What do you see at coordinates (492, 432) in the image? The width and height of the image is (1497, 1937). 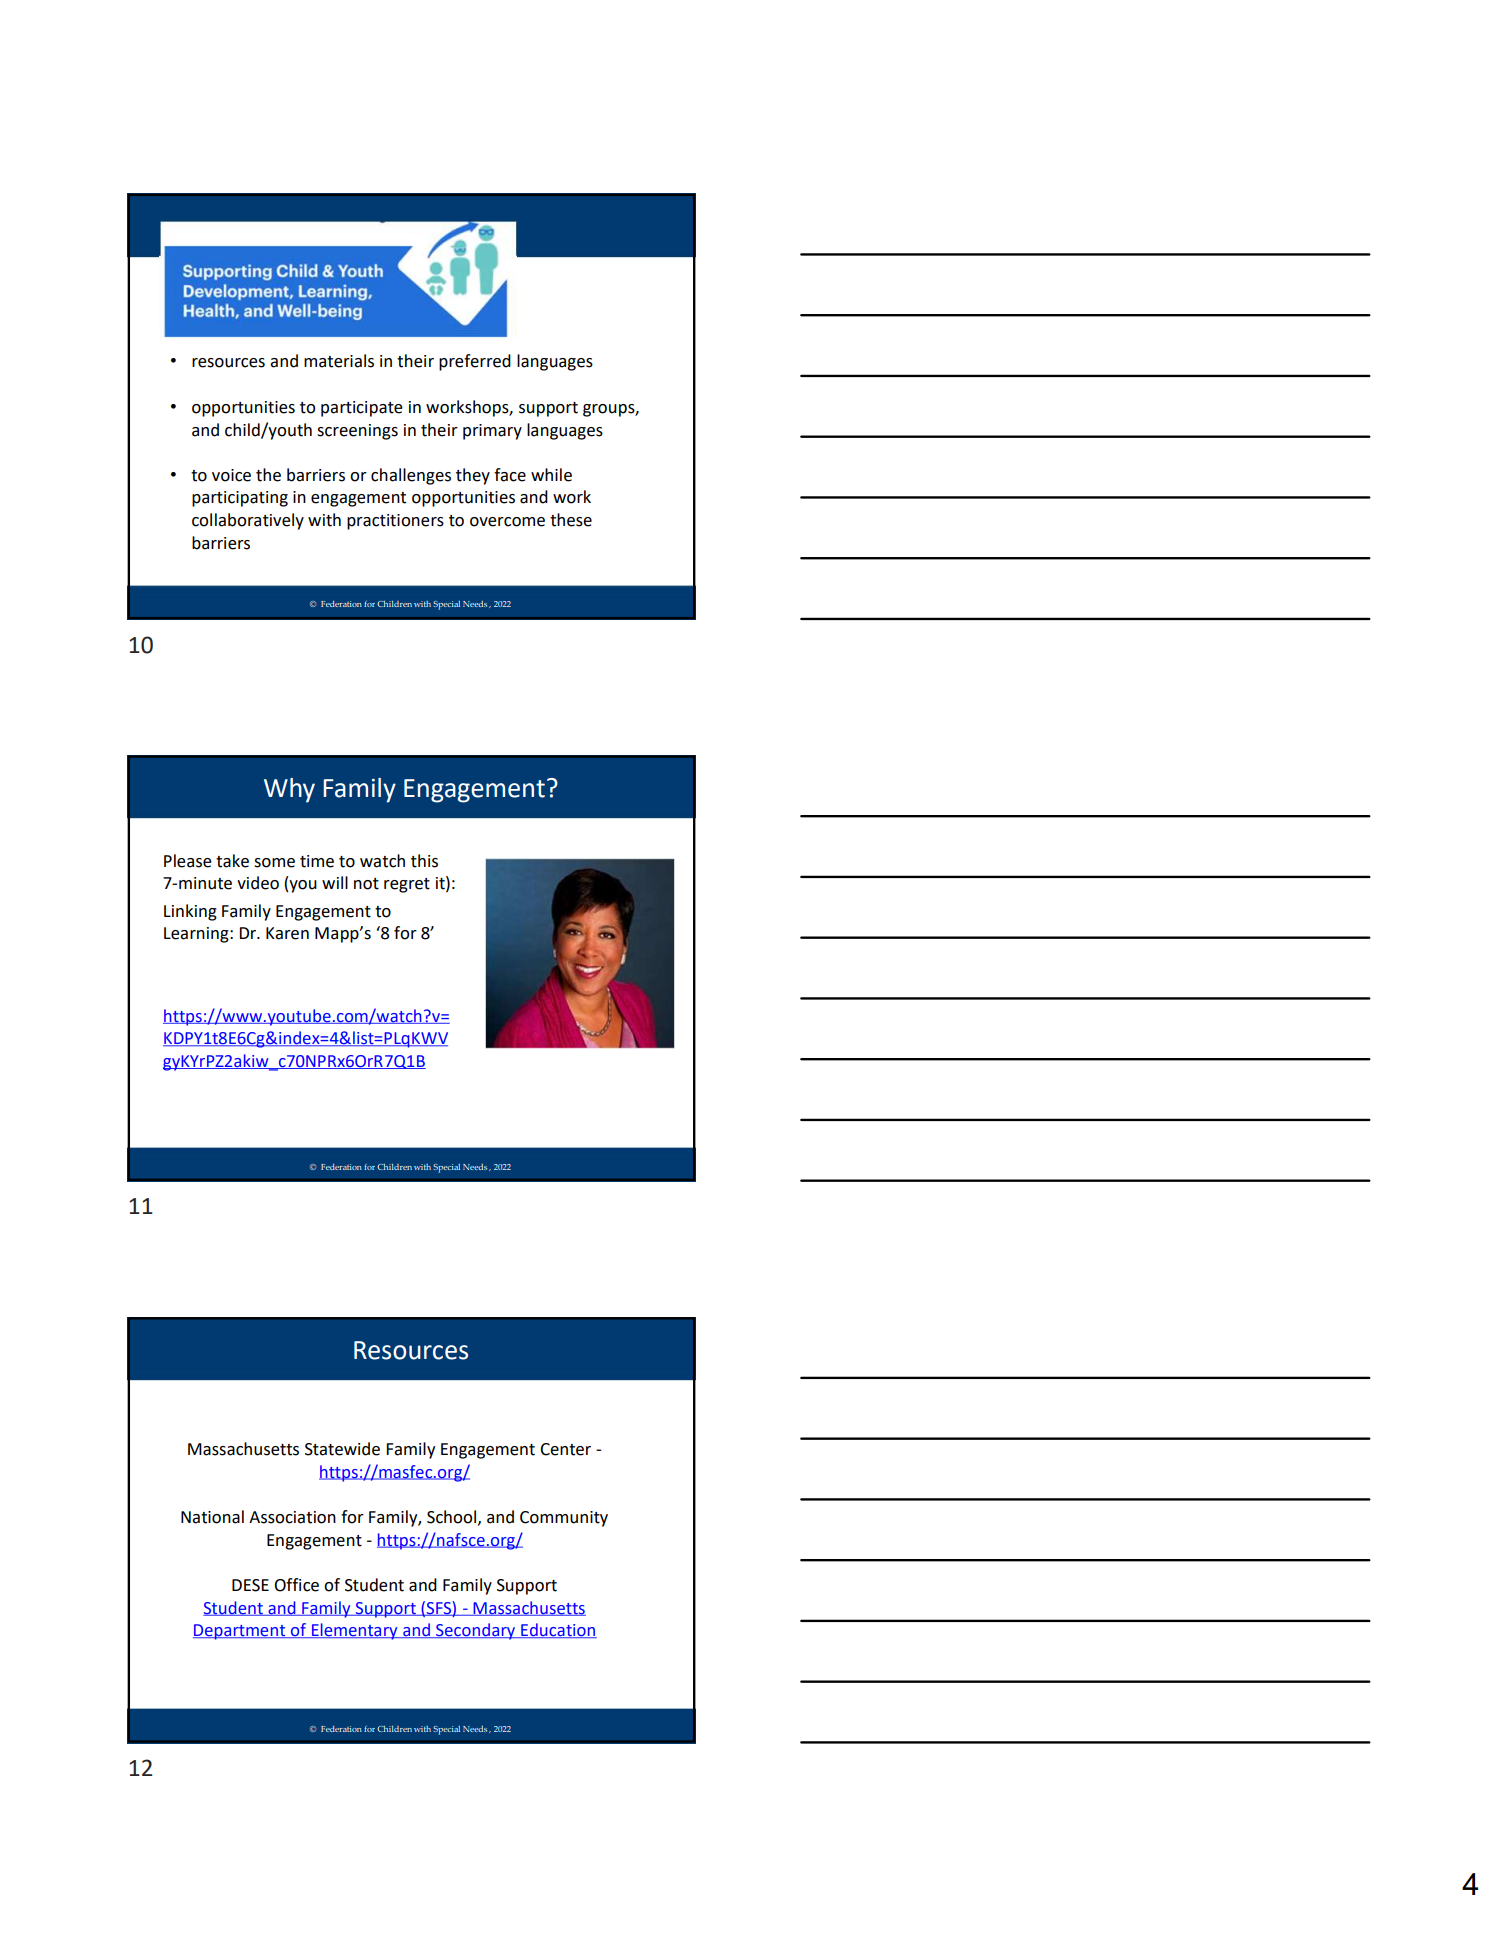 I see `primary` at bounding box center [492, 432].
